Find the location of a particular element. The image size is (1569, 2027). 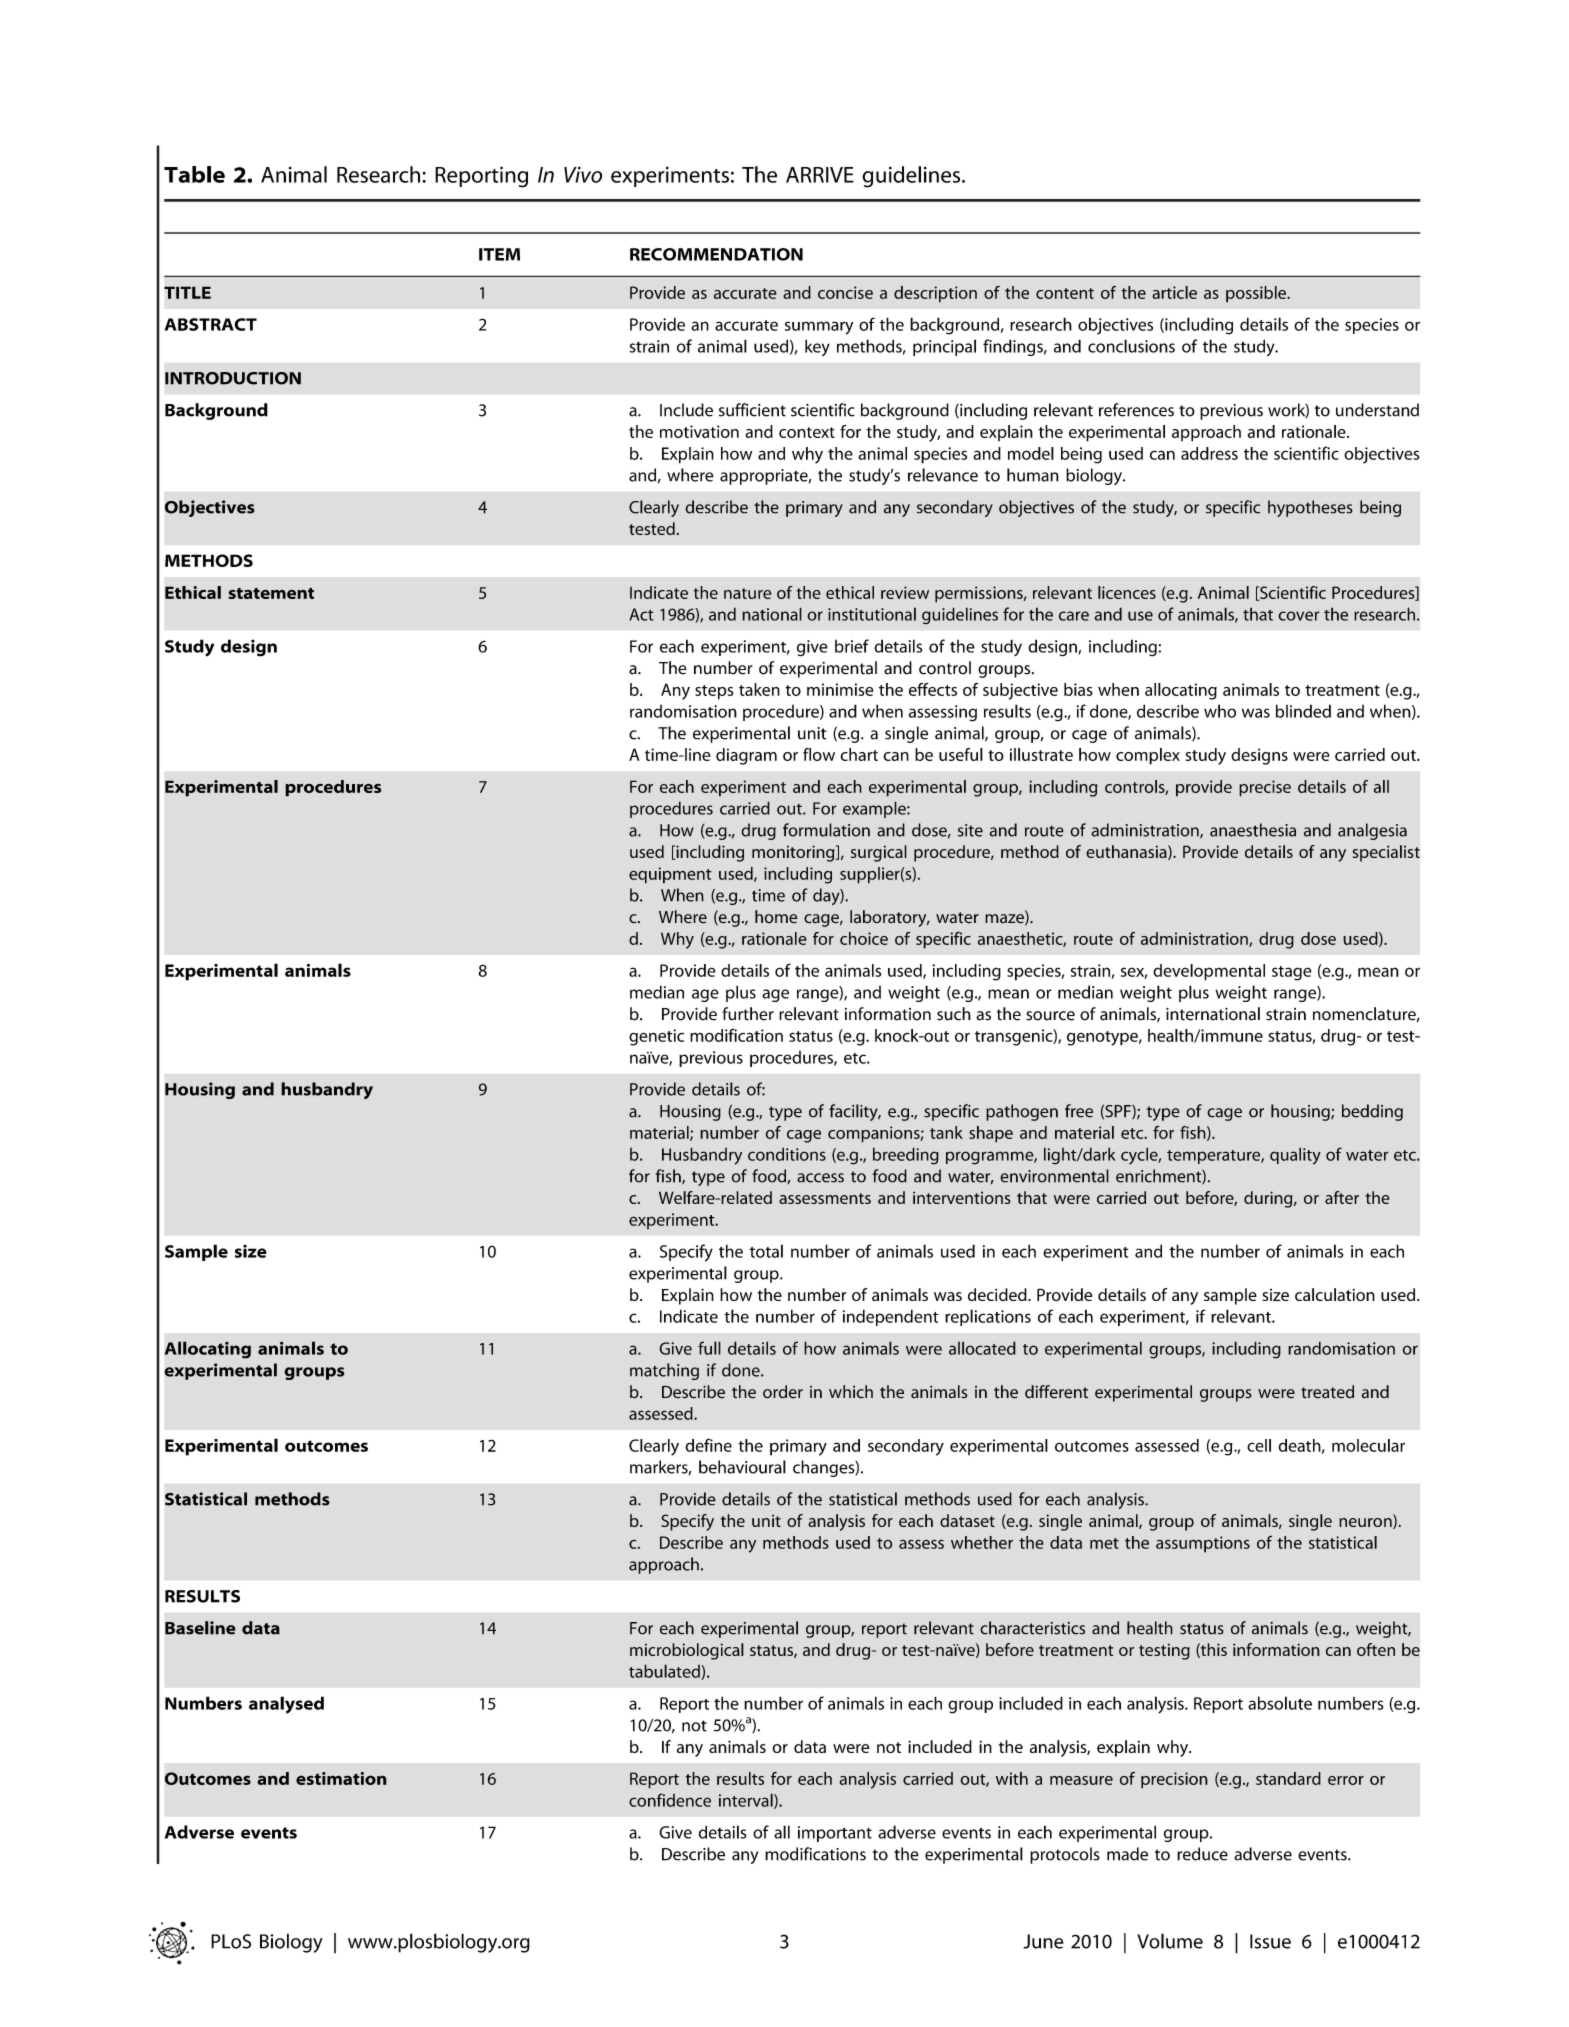

analysed is located at coordinates (286, 1705).
